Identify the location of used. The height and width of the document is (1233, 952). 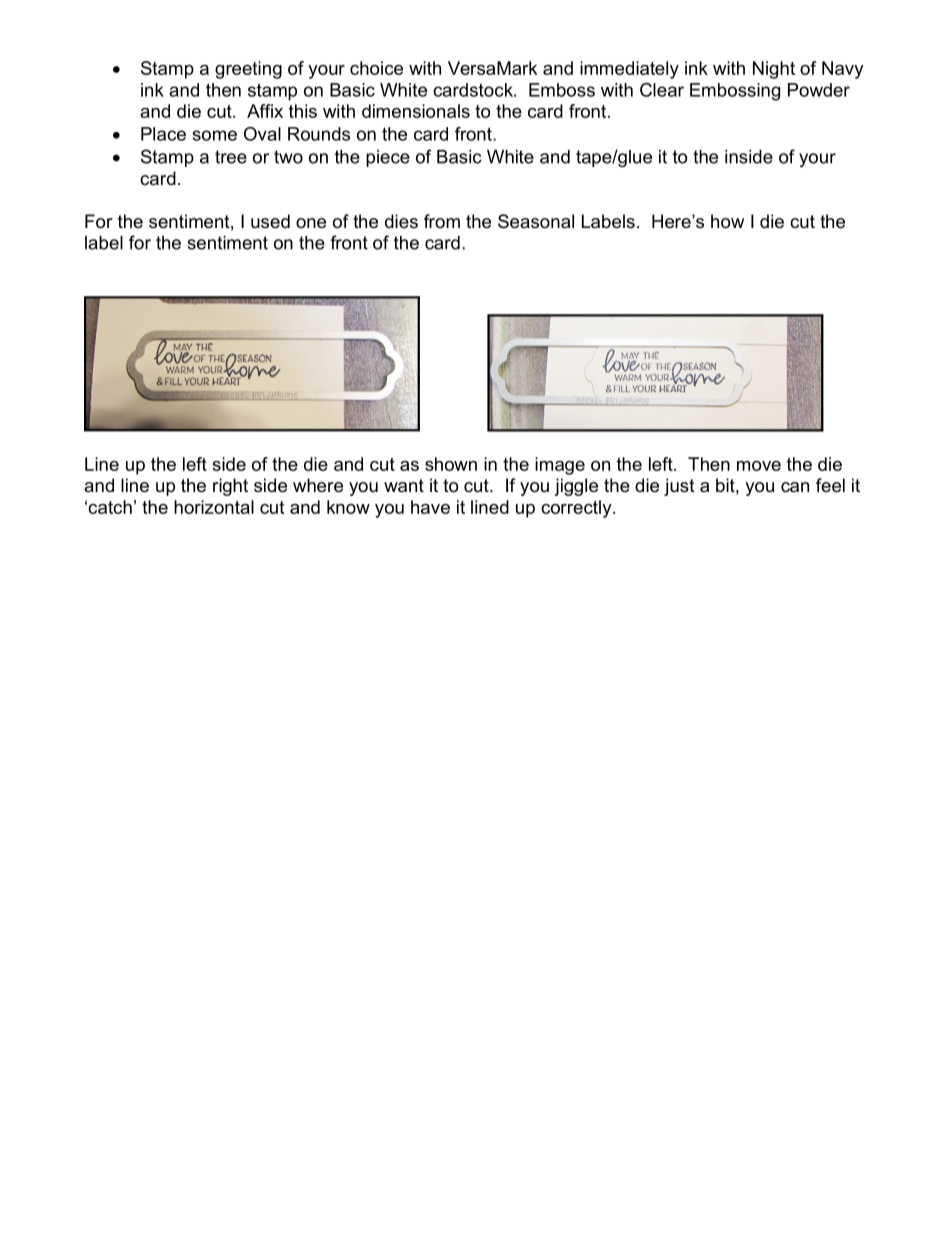
(270, 221).
